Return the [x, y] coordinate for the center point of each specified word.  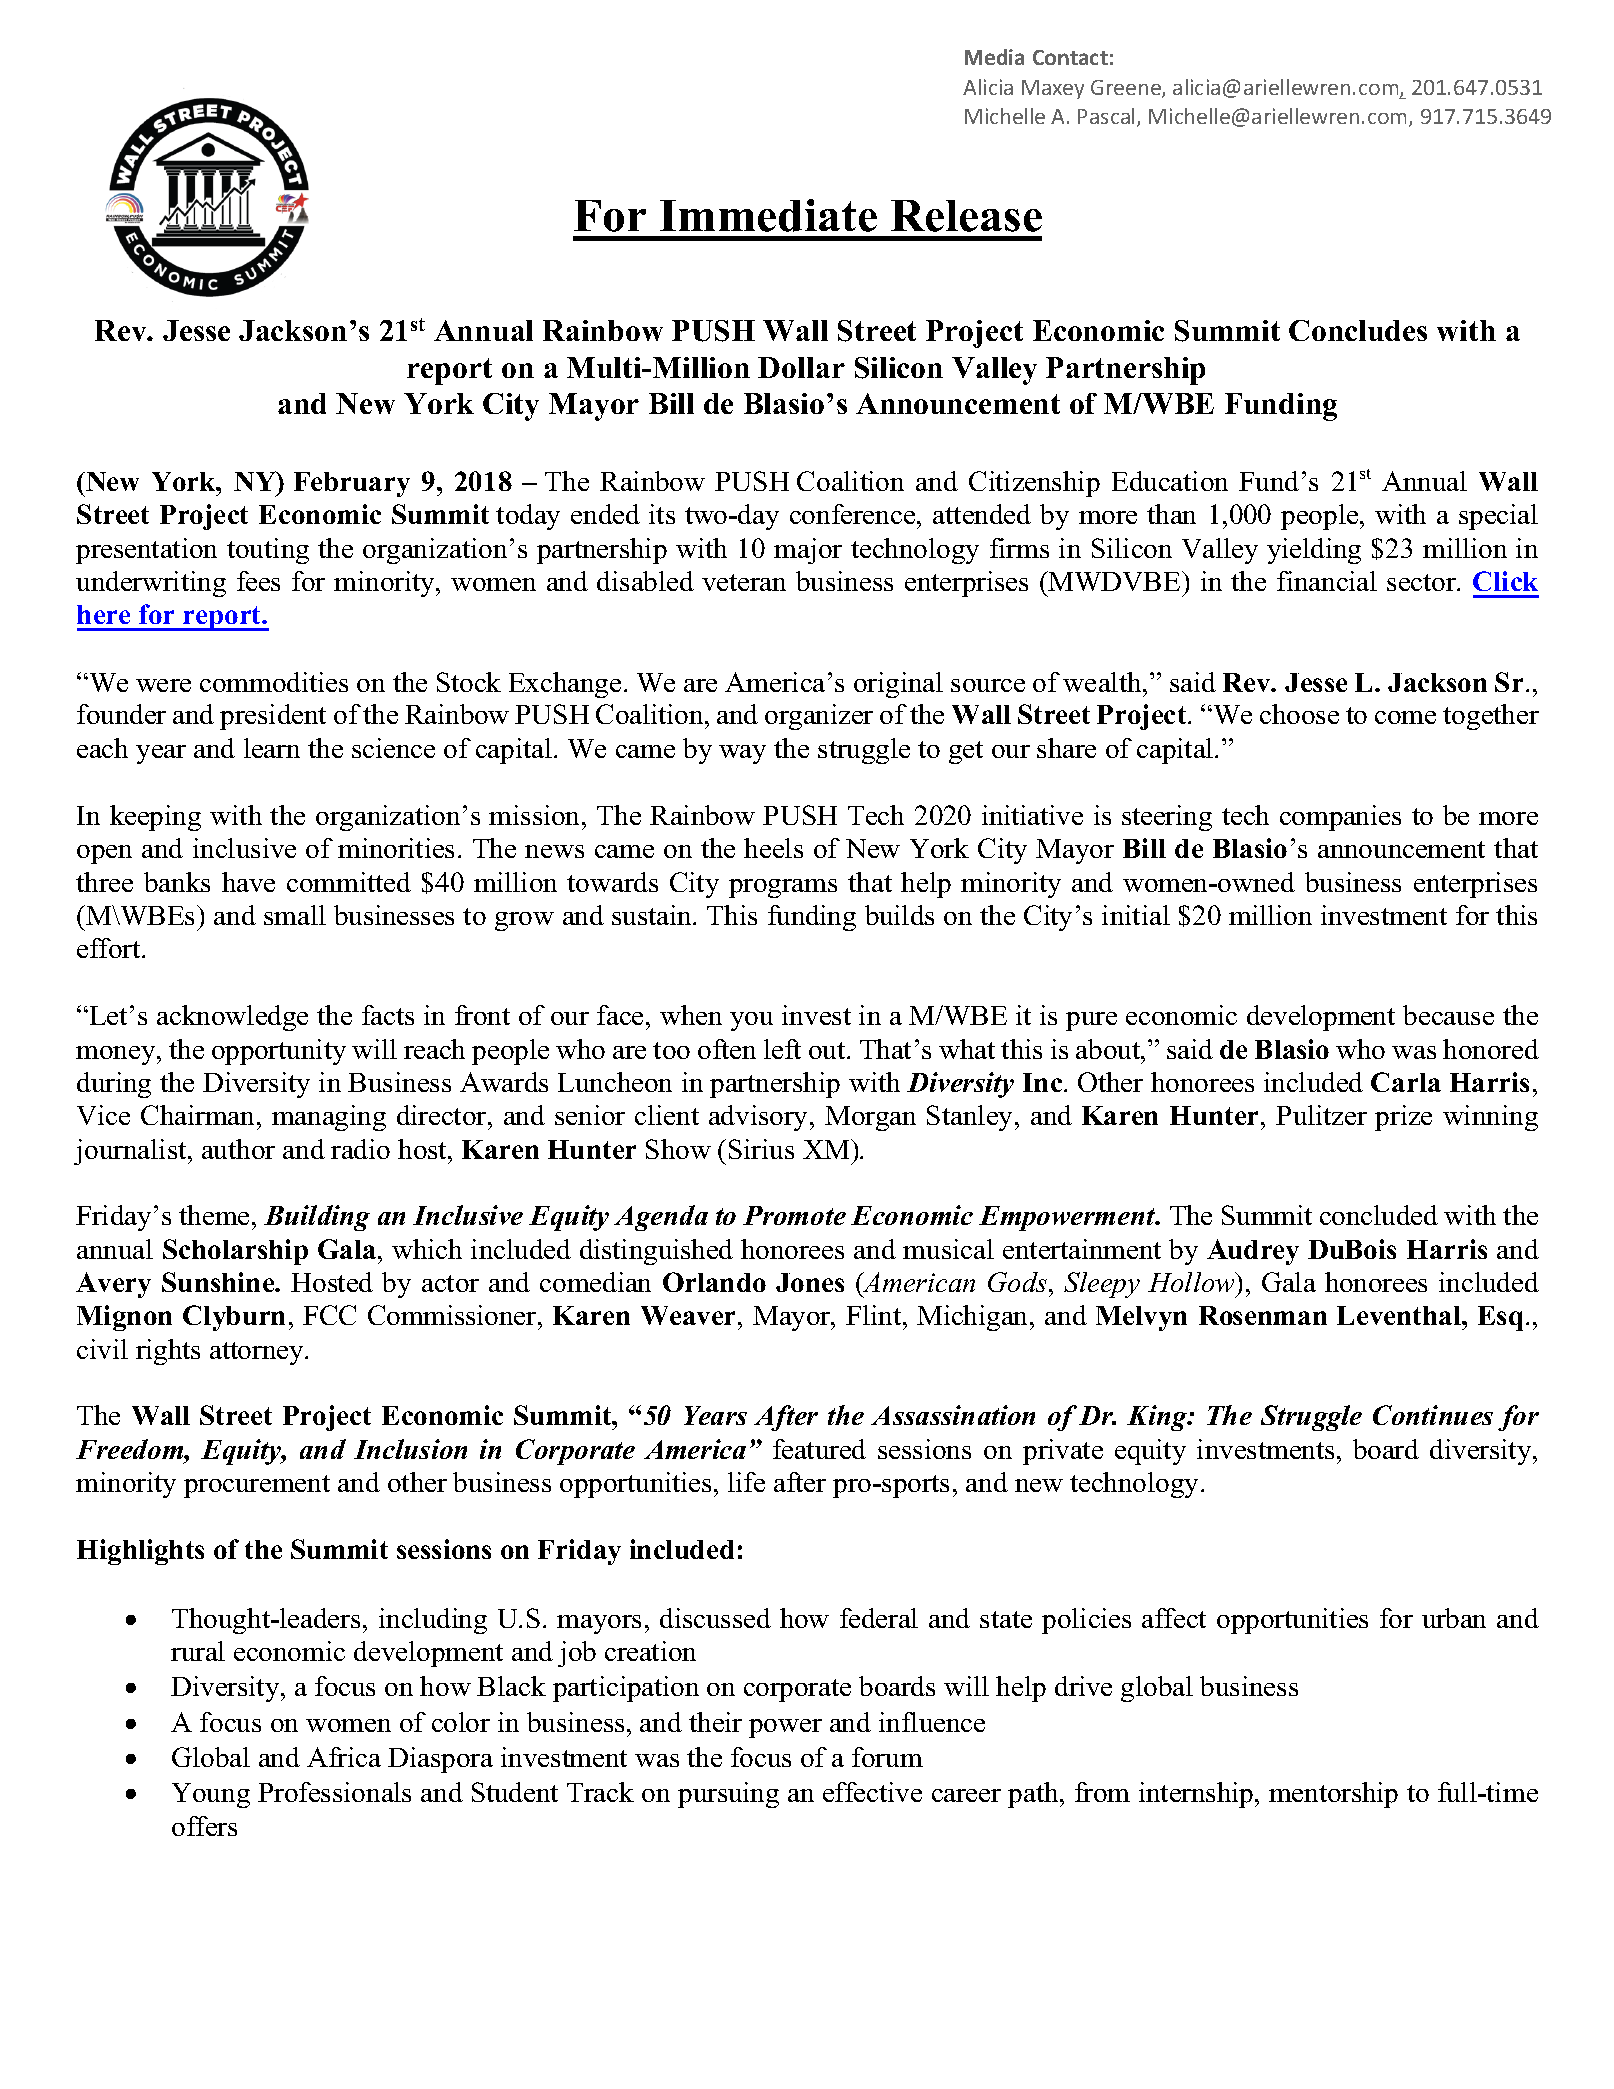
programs [783, 888]
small [295, 915]
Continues [1433, 1415]
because [1448, 1015]
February [352, 484]
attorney [258, 1353]
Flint [875, 1315]
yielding [1314, 551]
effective [872, 1792]
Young [211, 1795]
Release [966, 216]
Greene [1127, 89]
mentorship [1333, 1795]
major [808, 551]
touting [268, 551]
